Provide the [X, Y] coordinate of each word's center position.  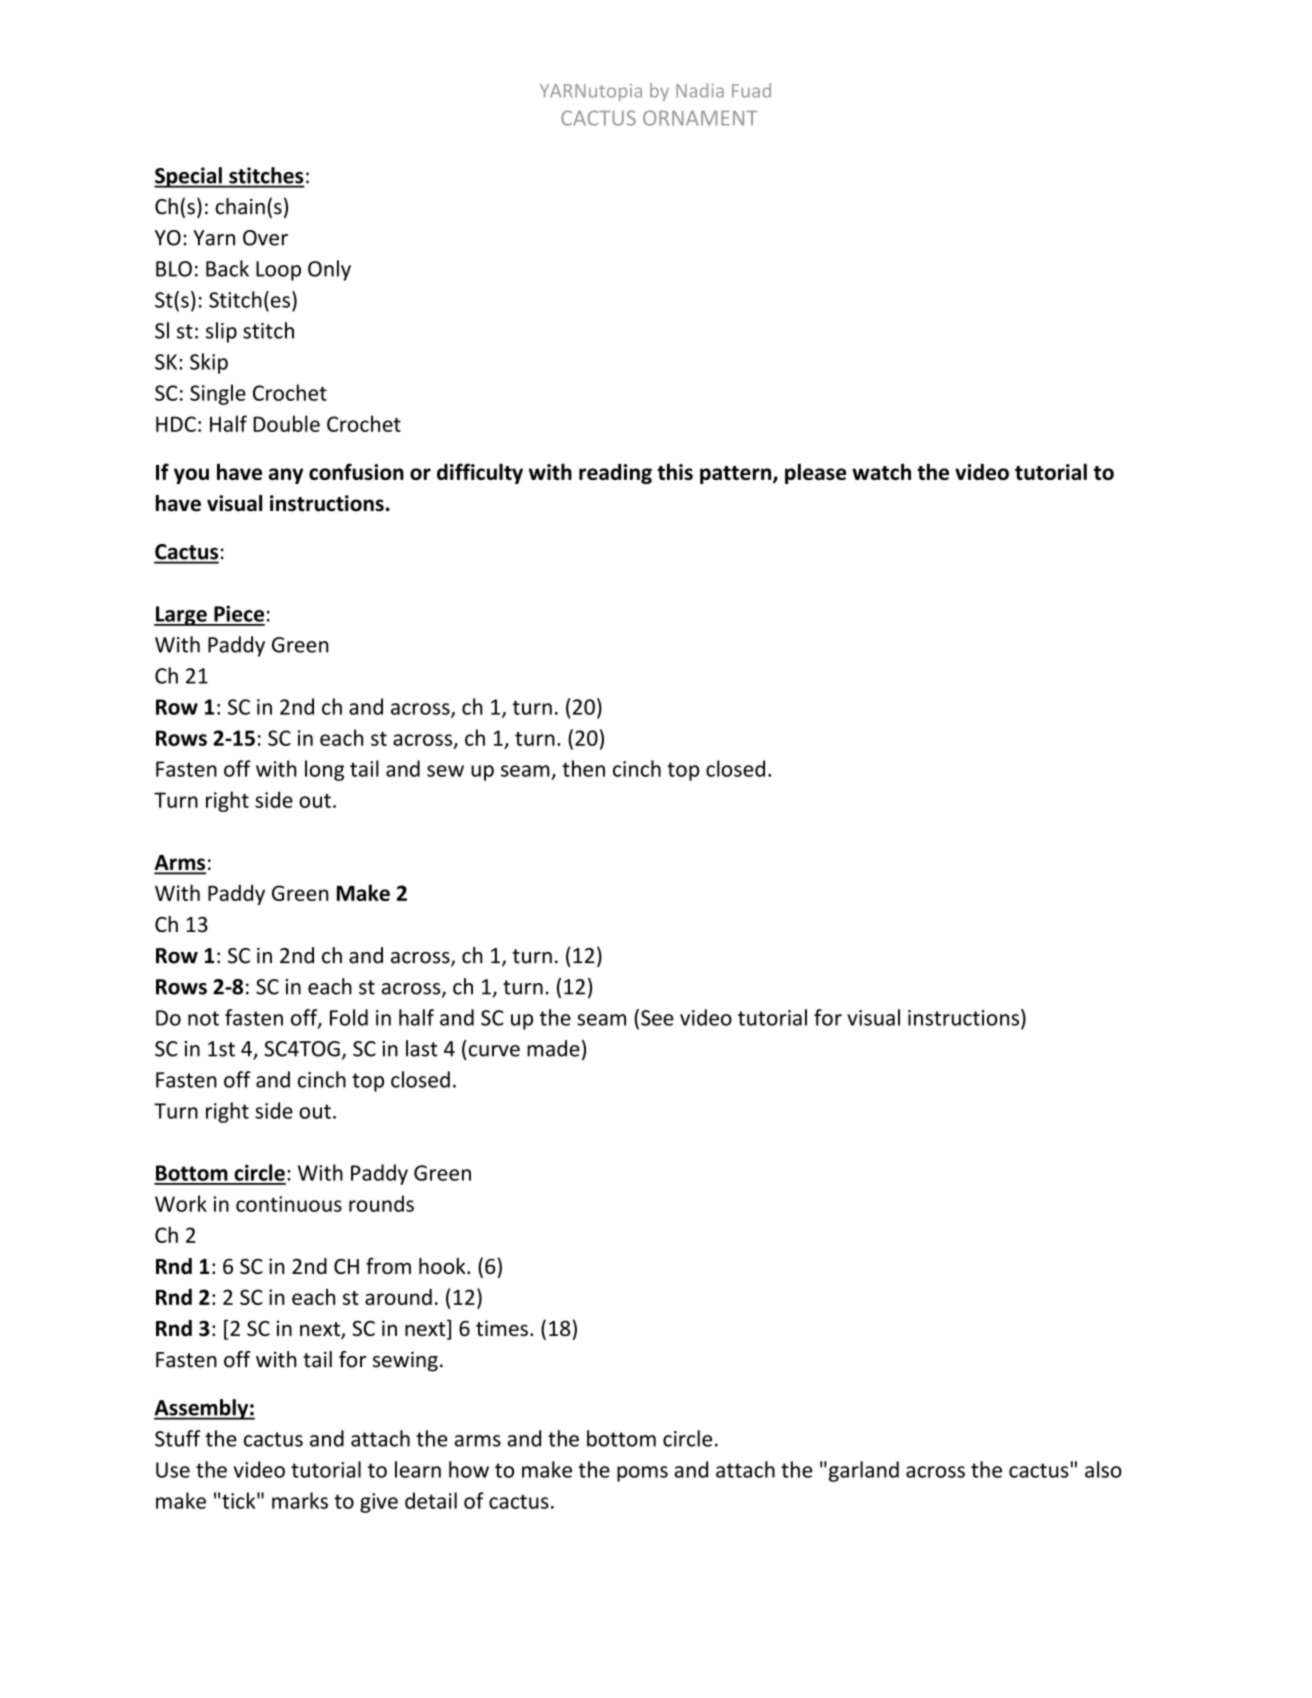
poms [642, 1474]
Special [189, 177]
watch [881, 471]
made [553, 1048]
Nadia [700, 90]
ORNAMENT [700, 118]
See [657, 1018]
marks [300, 1500]
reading [615, 474]
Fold [349, 1017]
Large [181, 616]
